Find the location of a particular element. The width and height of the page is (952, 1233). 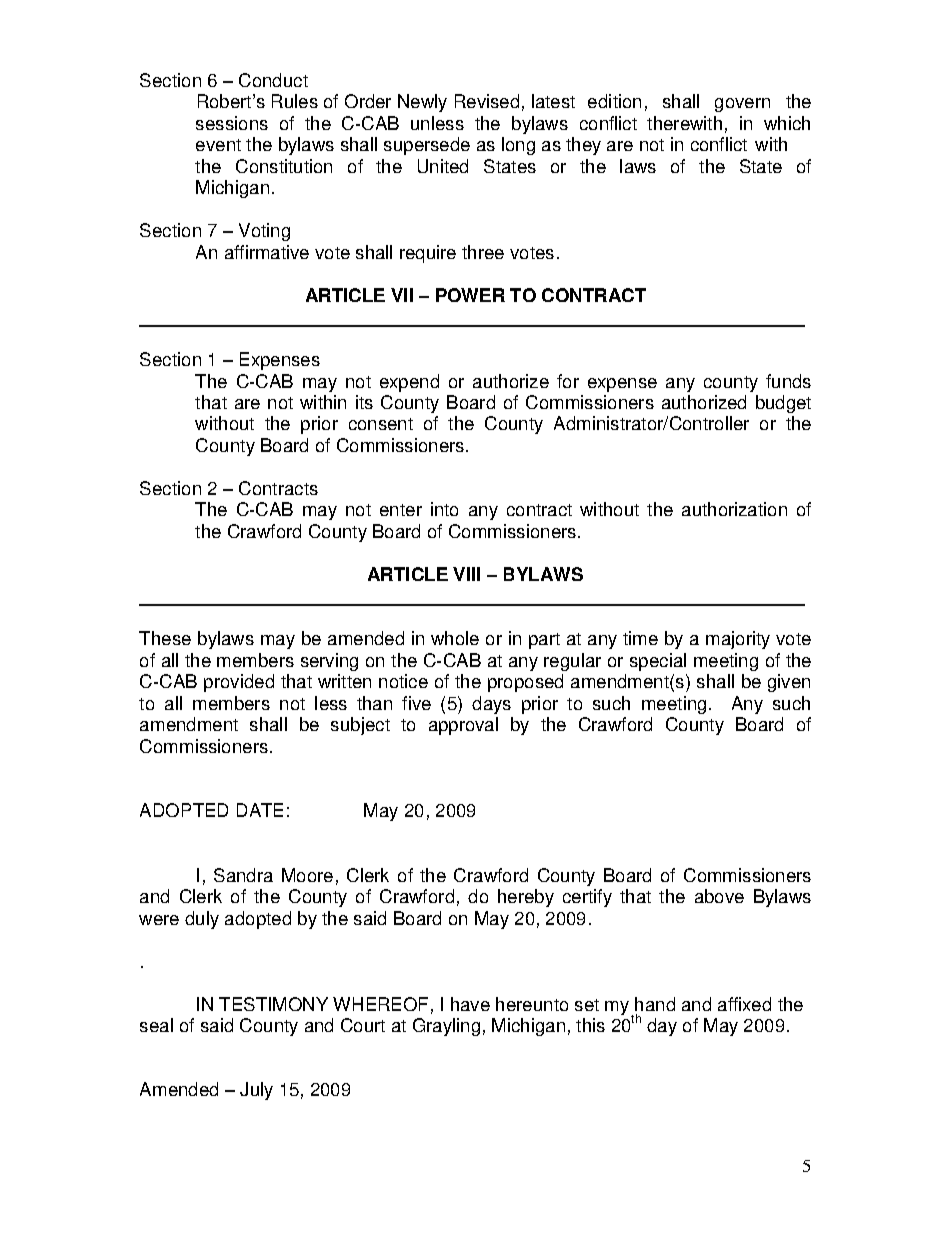

July is located at coordinates (256, 1091).
